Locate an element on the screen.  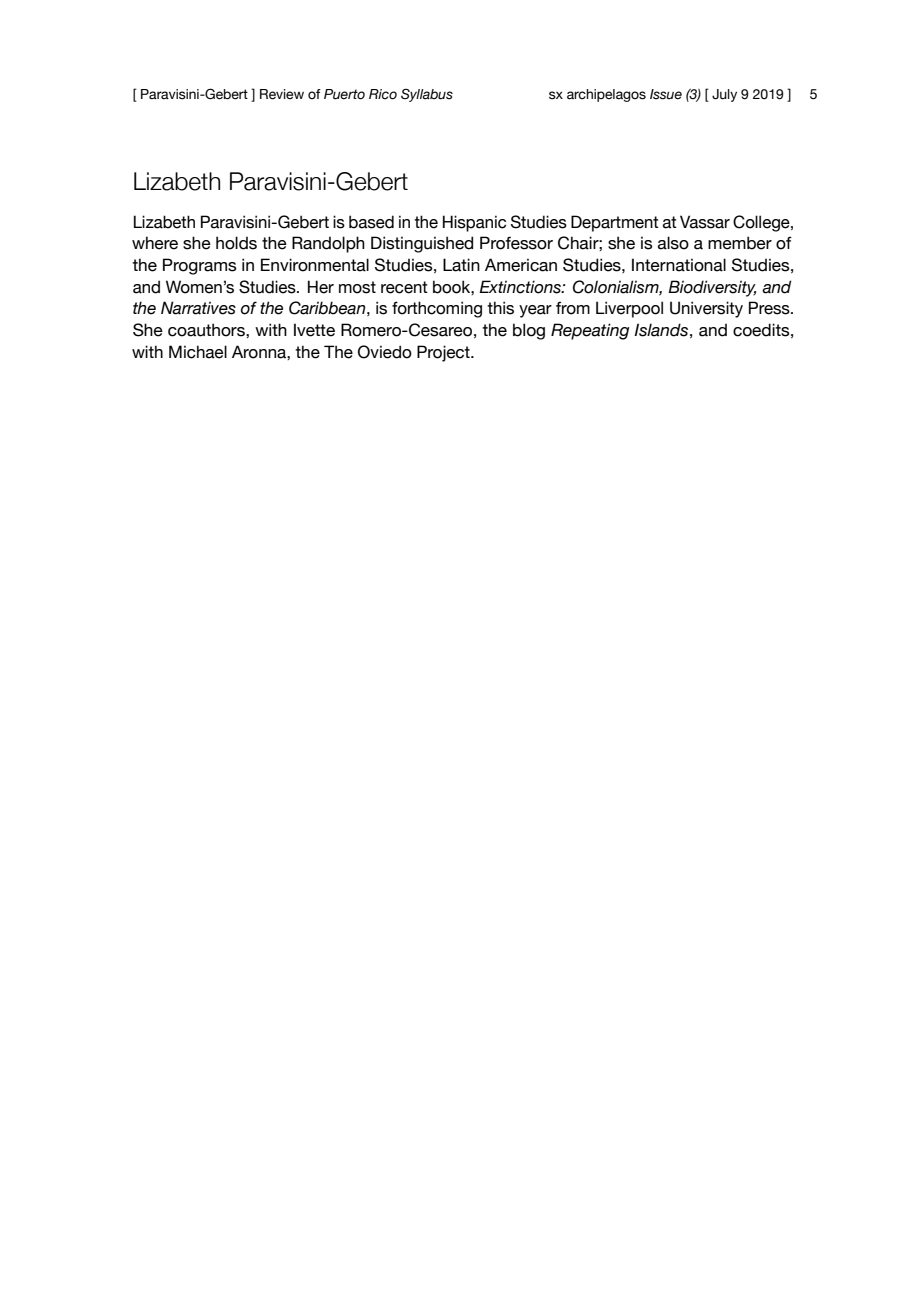
holds is located at coordinates (236, 243).
